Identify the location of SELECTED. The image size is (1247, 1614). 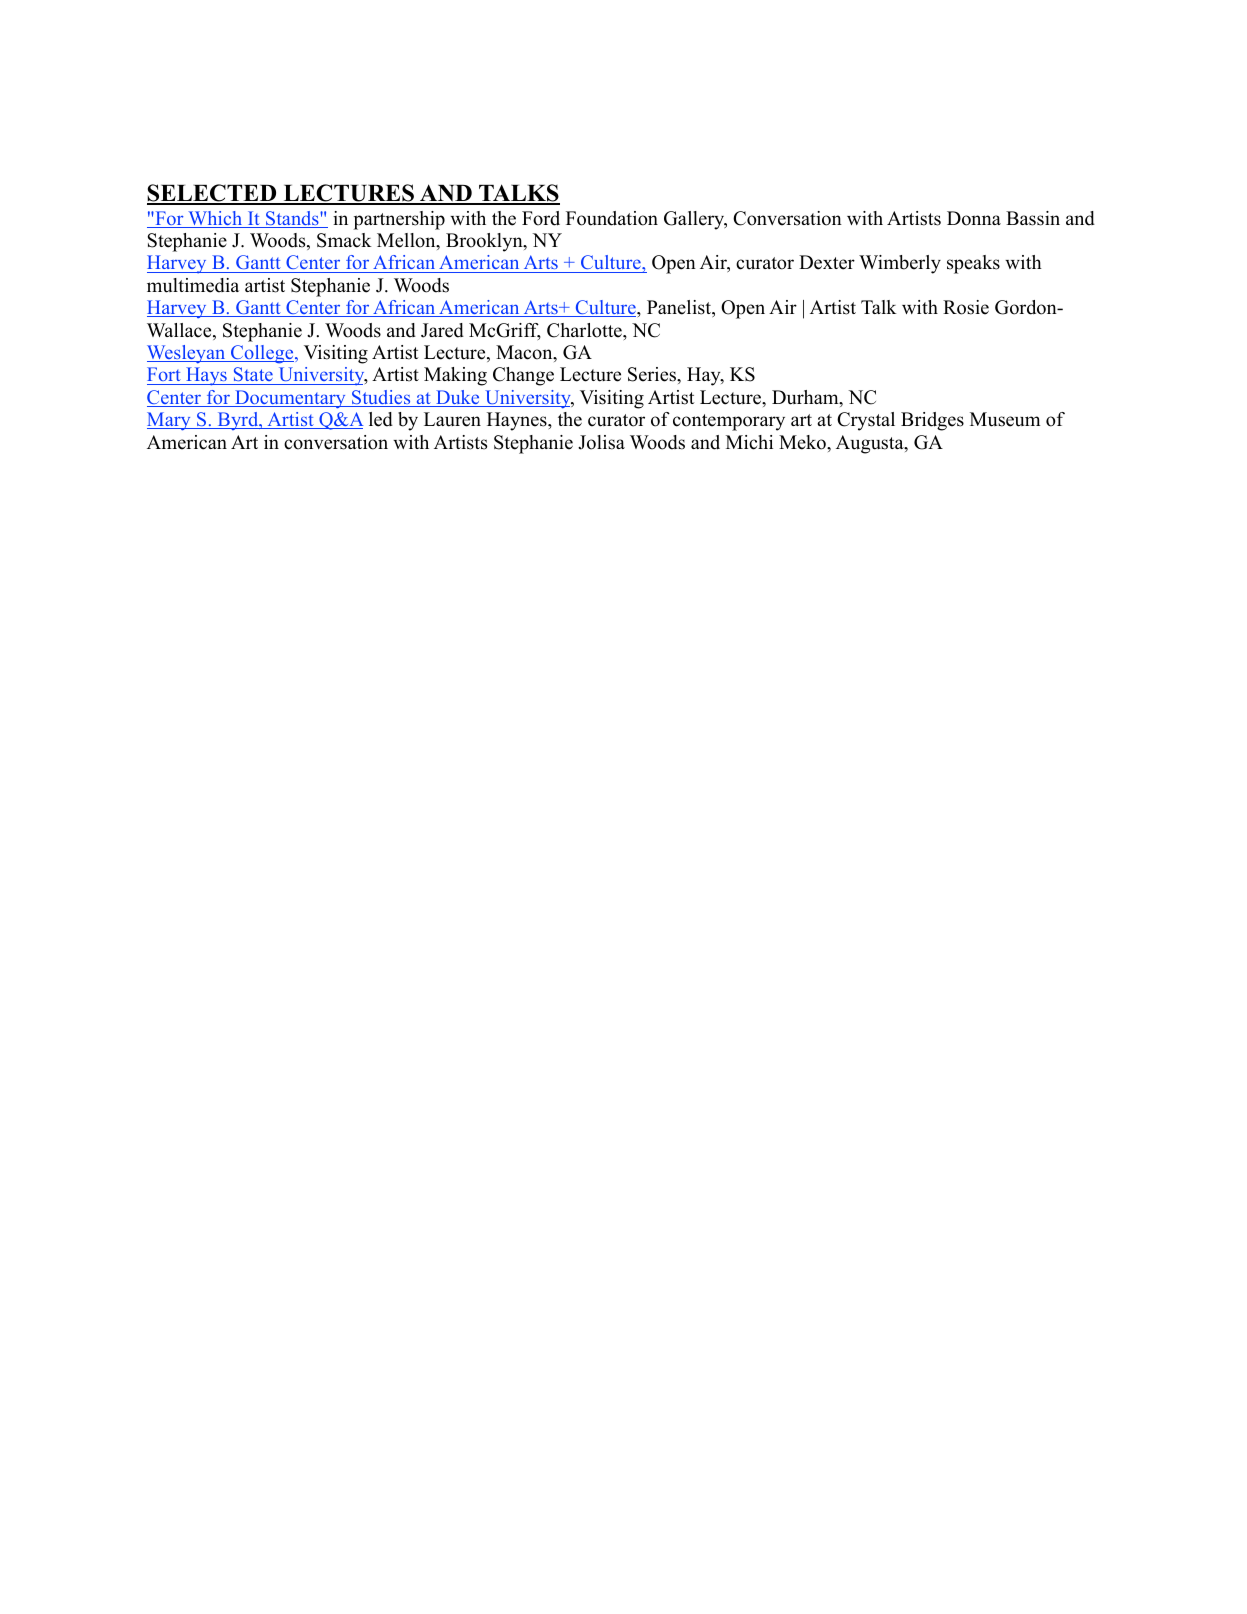
(213, 194).
